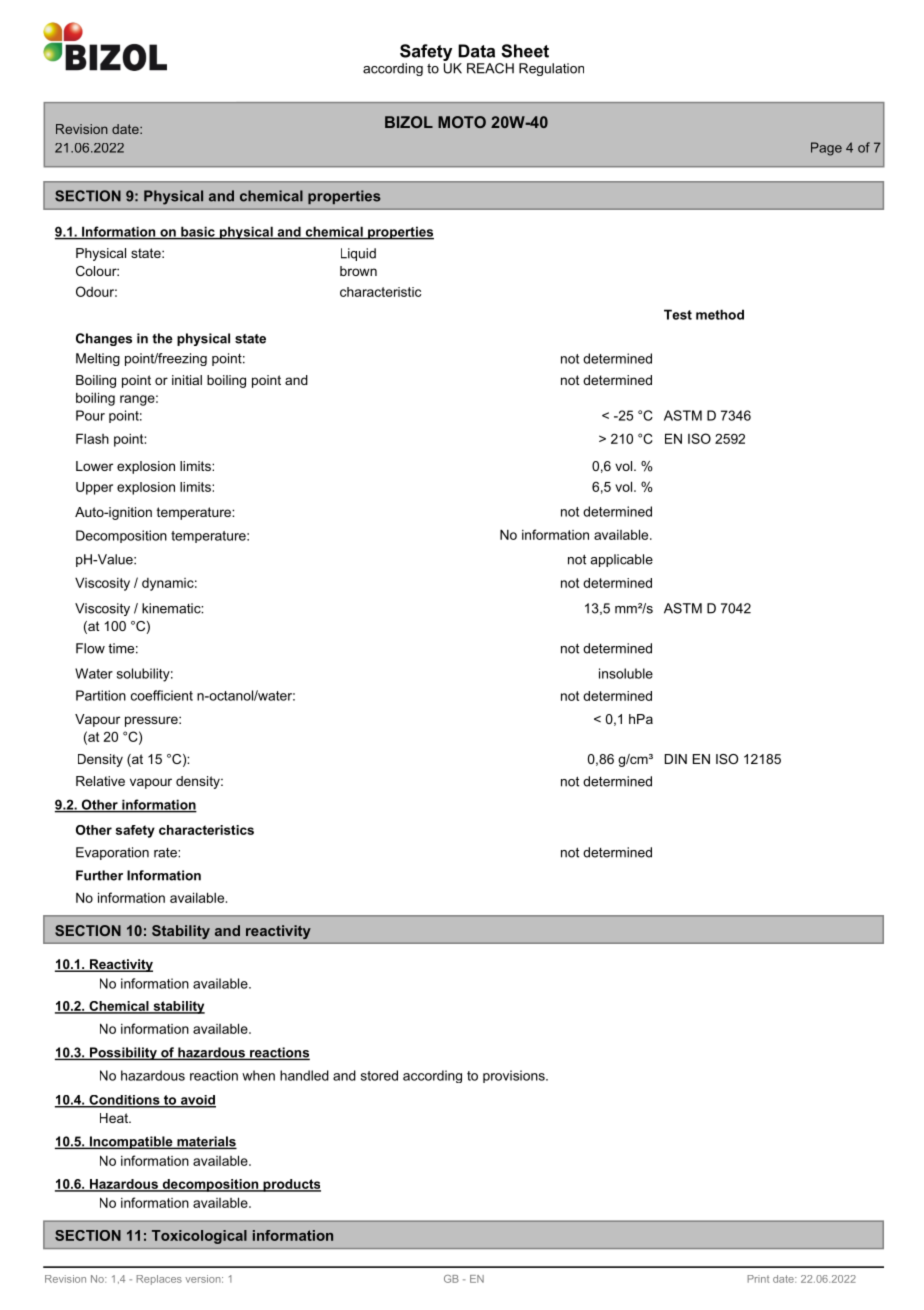 The height and width of the image is (1310, 924). Describe the element at coordinates (758, 1279) in the image. I see `Print` at that location.
